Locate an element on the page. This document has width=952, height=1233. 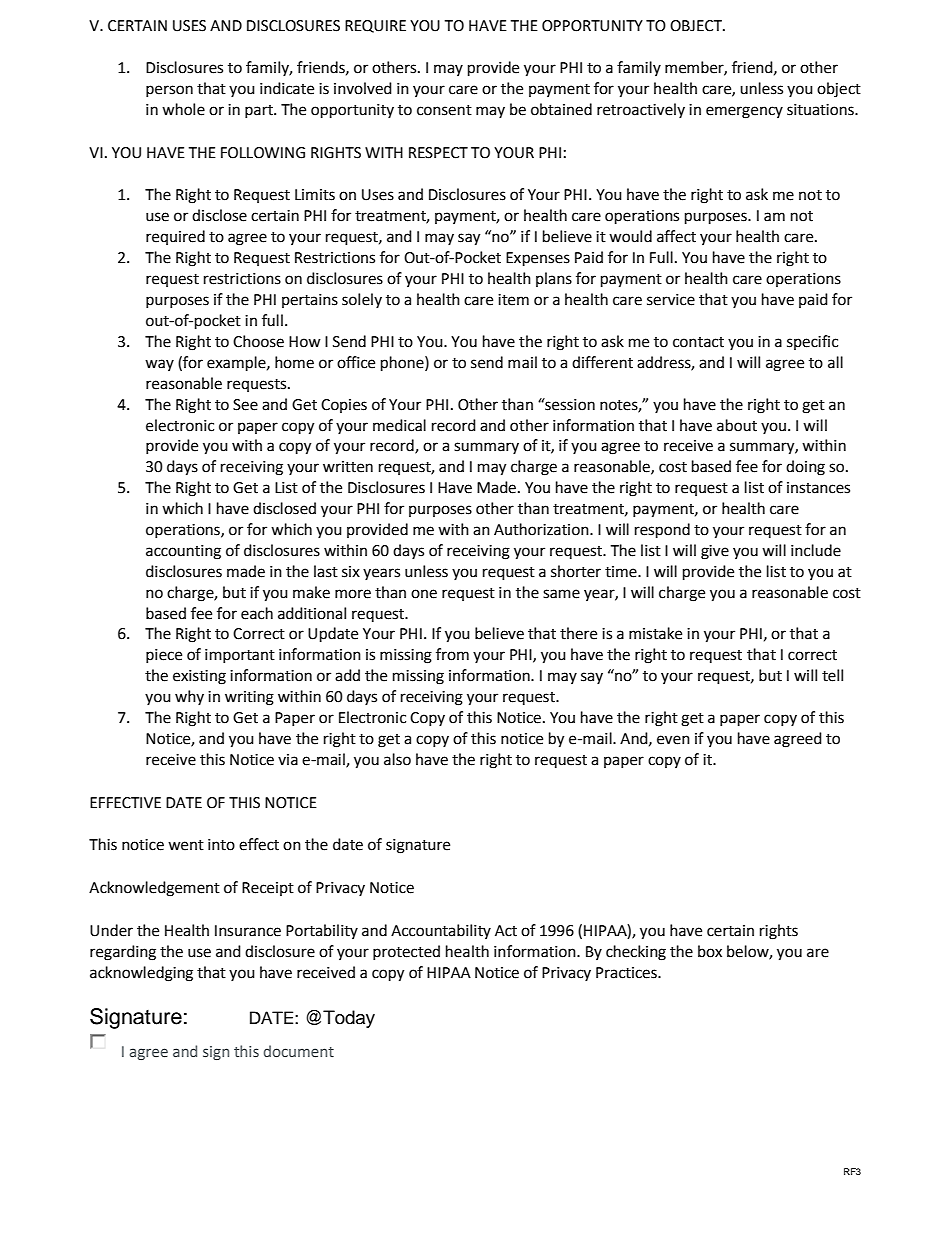
emergency is located at coordinates (744, 112).
